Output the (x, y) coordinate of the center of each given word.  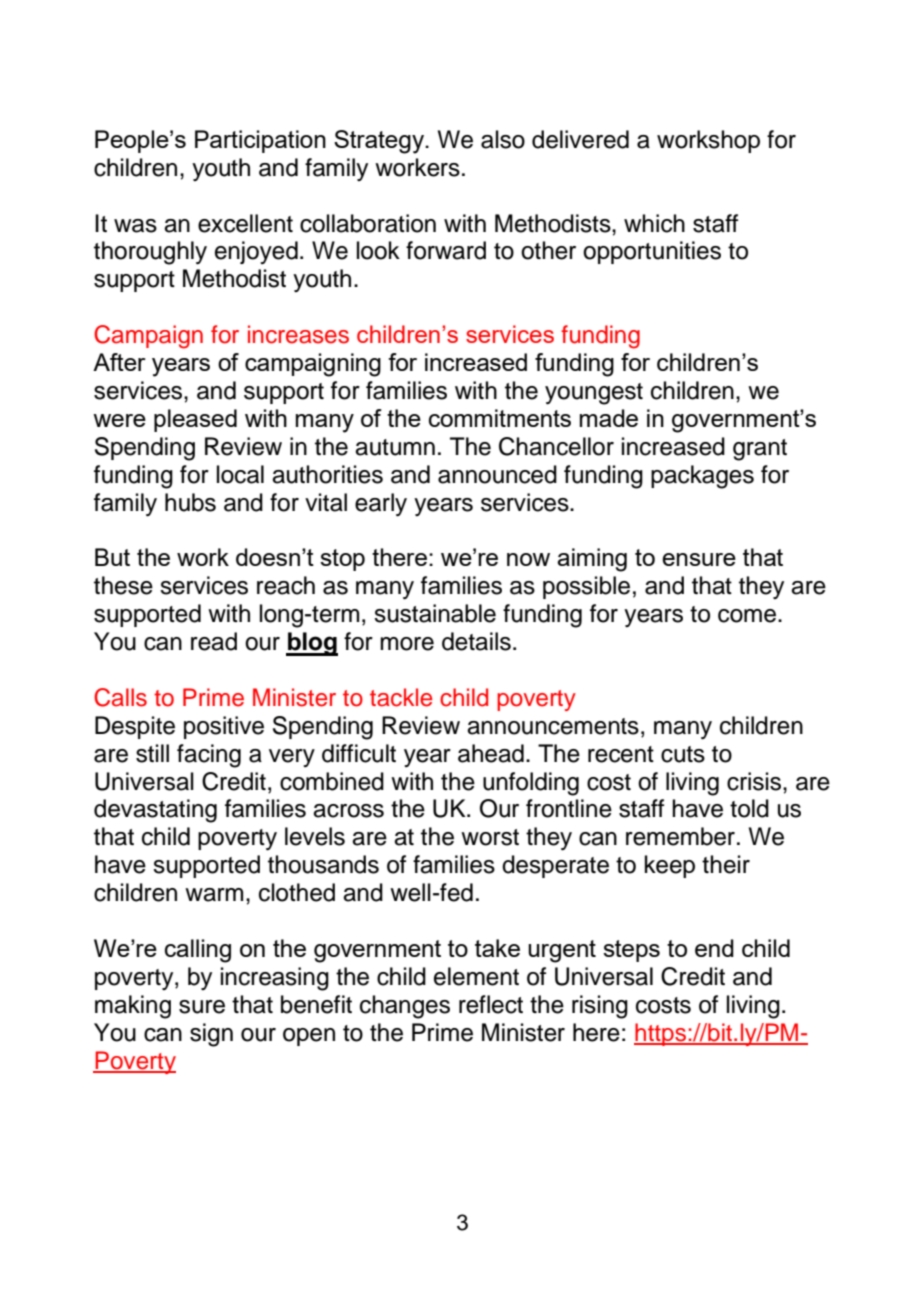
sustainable (435, 613)
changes (405, 1007)
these (123, 585)
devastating (155, 811)
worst (490, 837)
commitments (500, 418)
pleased (195, 420)
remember (680, 836)
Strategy (380, 142)
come (747, 616)
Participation (260, 141)
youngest (594, 394)
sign (211, 1035)
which (654, 223)
